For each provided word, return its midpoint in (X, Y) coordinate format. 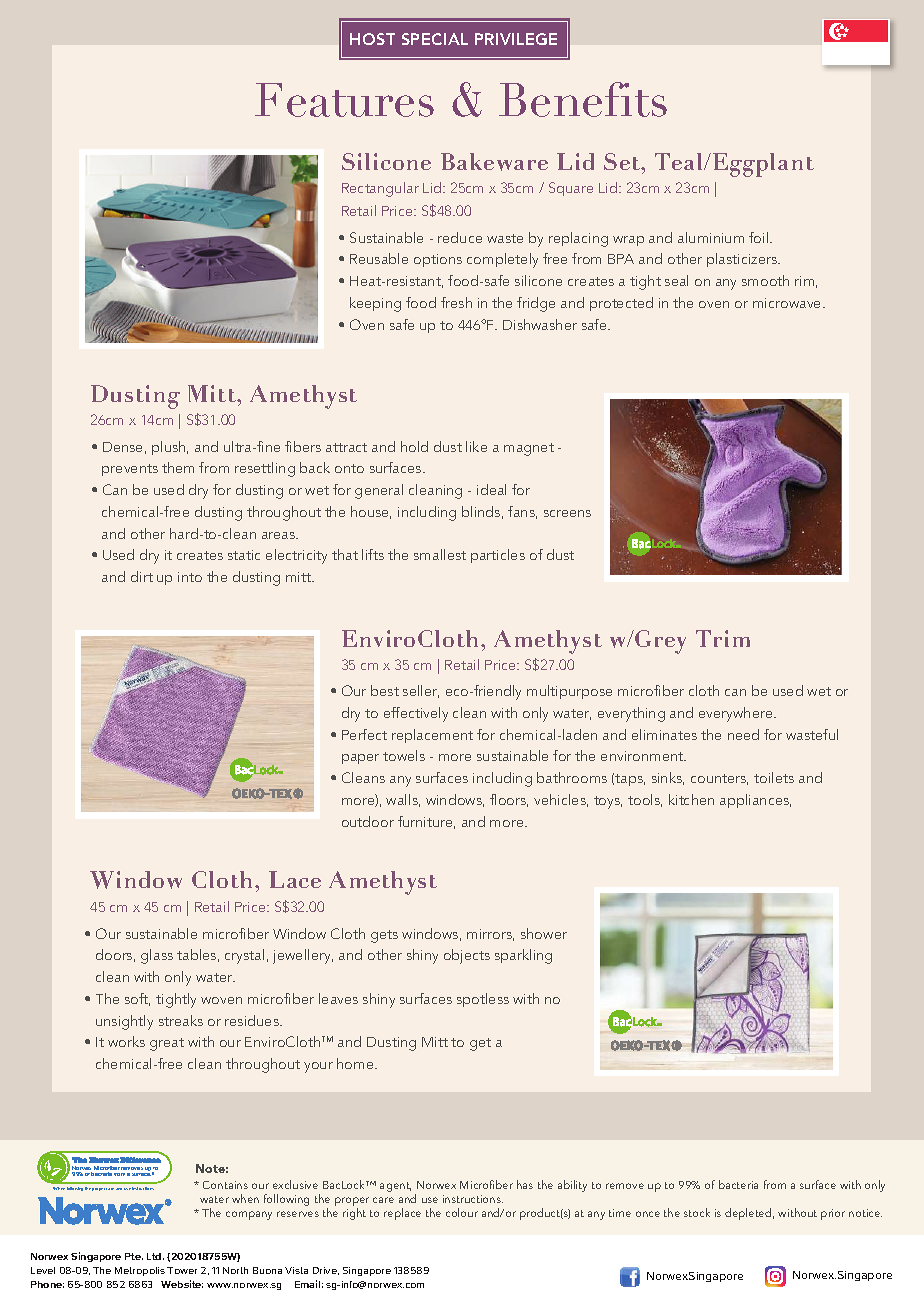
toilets (774, 777)
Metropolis (140, 1271)
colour (462, 1212)
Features (344, 100)
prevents (130, 470)
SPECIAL (435, 39)
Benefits (583, 99)
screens (567, 513)
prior (833, 1214)
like (476, 446)
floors (509, 800)
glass (157, 956)
